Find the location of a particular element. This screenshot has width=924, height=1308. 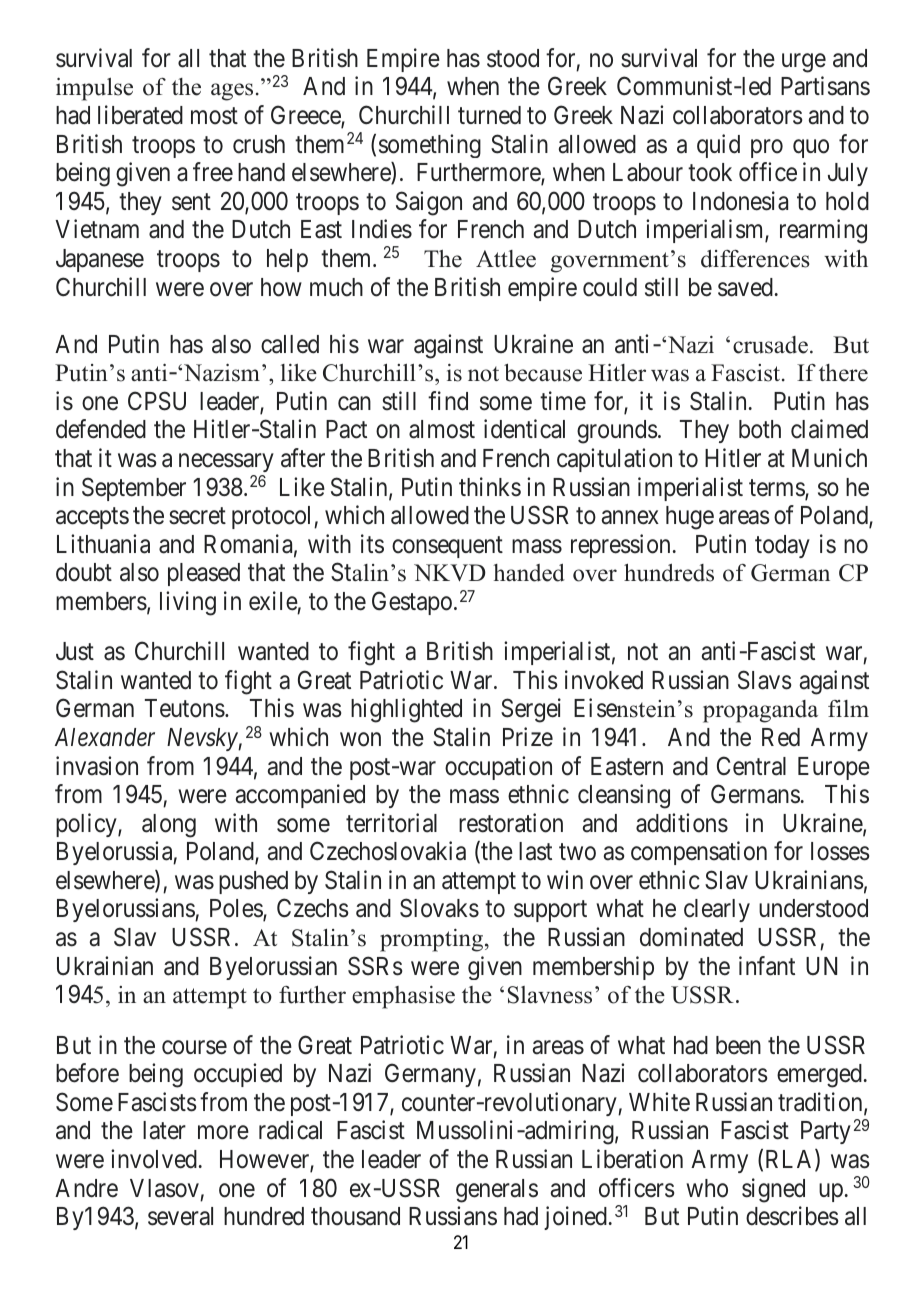

propaganda is located at coordinates (760, 711).
